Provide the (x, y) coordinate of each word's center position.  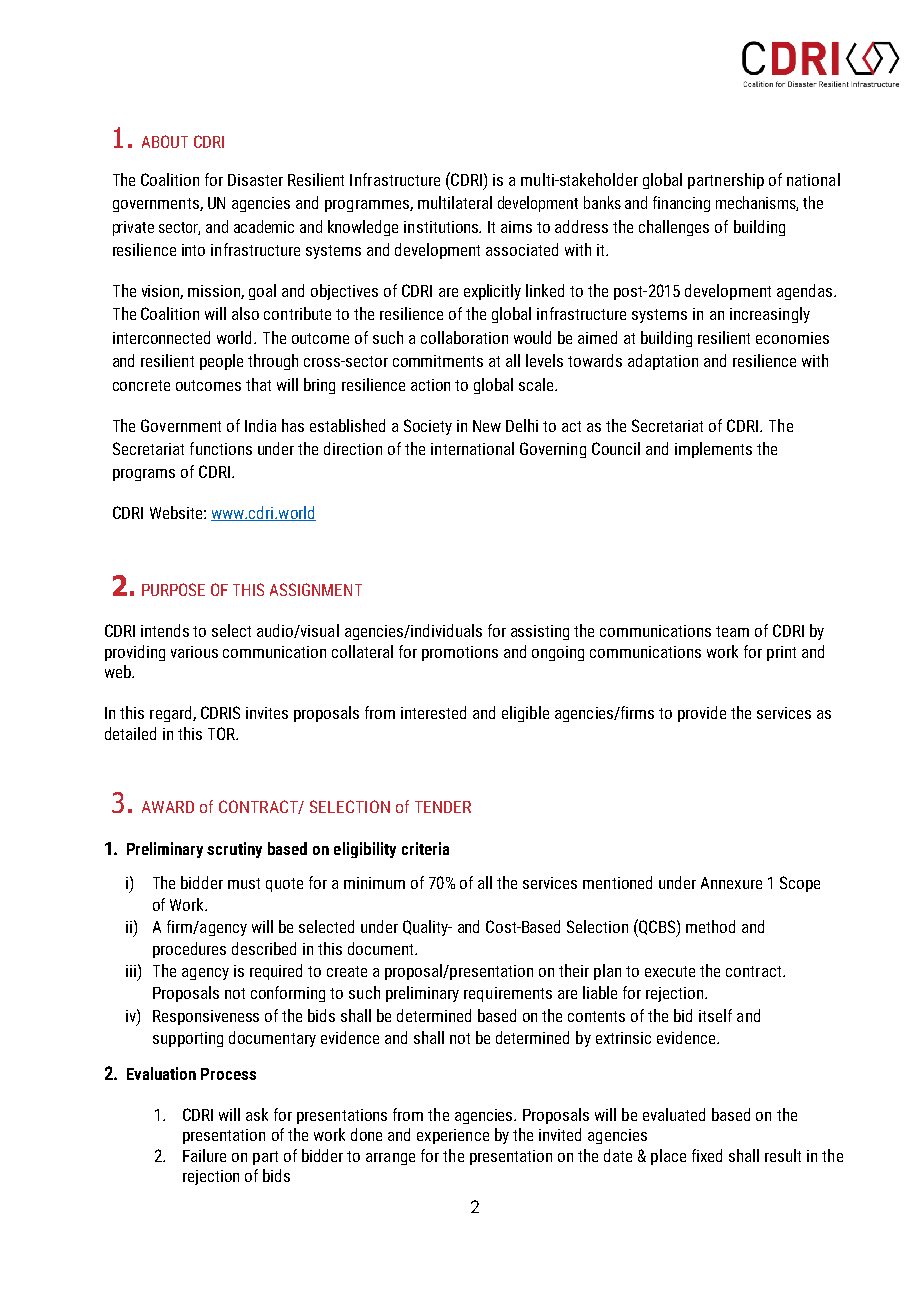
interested (433, 712)
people (221, 362)
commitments (438, 361)
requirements (508, 994)
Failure (204, 1155)
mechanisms (757, 203)
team (732, 631)
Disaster (255, 180)
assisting (540, 632)
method (710, 926)
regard (172, 714)
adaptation (663, 362)
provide (702, 714)
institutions (442, 227)
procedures (189, 950)
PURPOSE (173, 589)
